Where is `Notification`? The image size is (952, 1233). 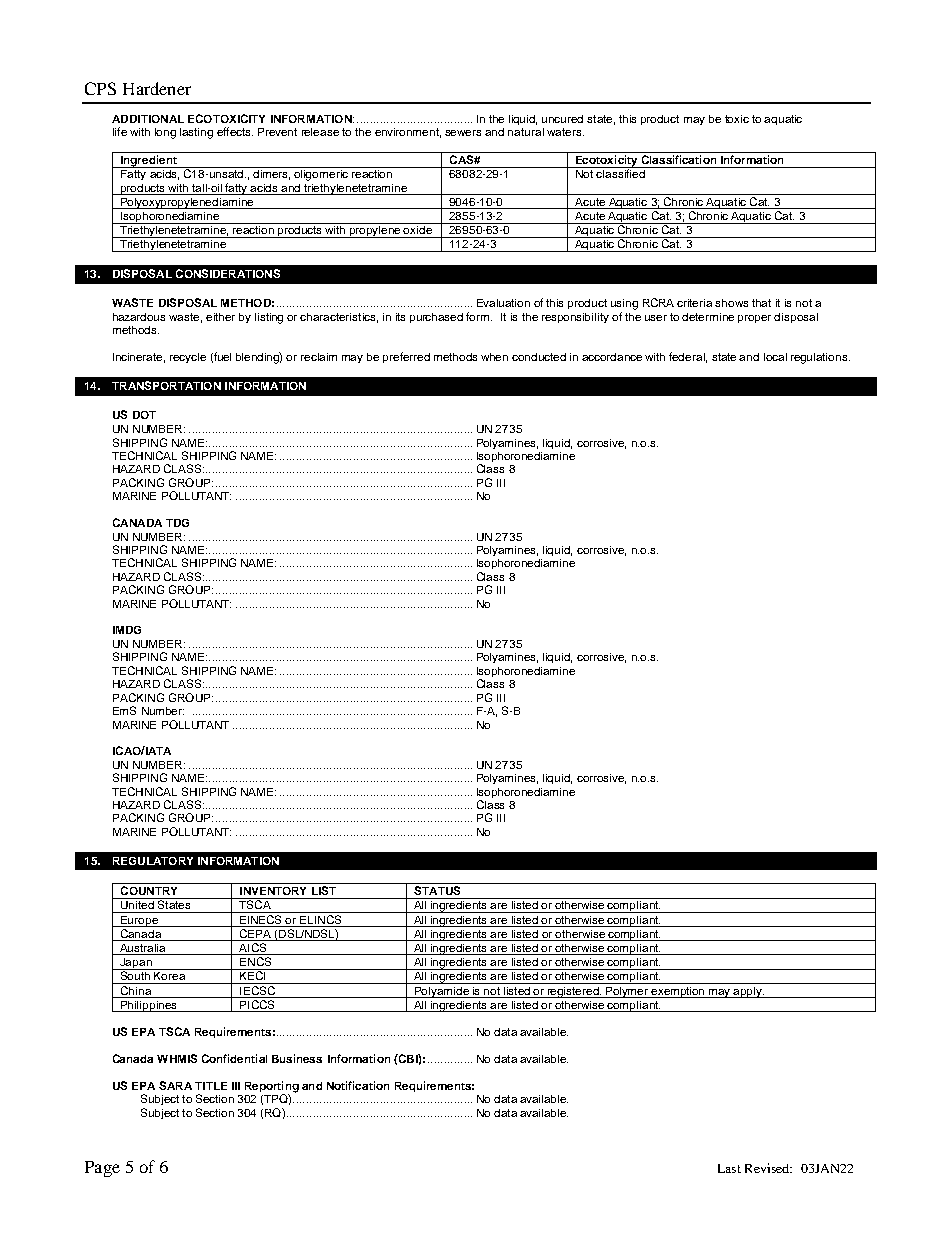 Notification is located at coordinates (358, 1085).
